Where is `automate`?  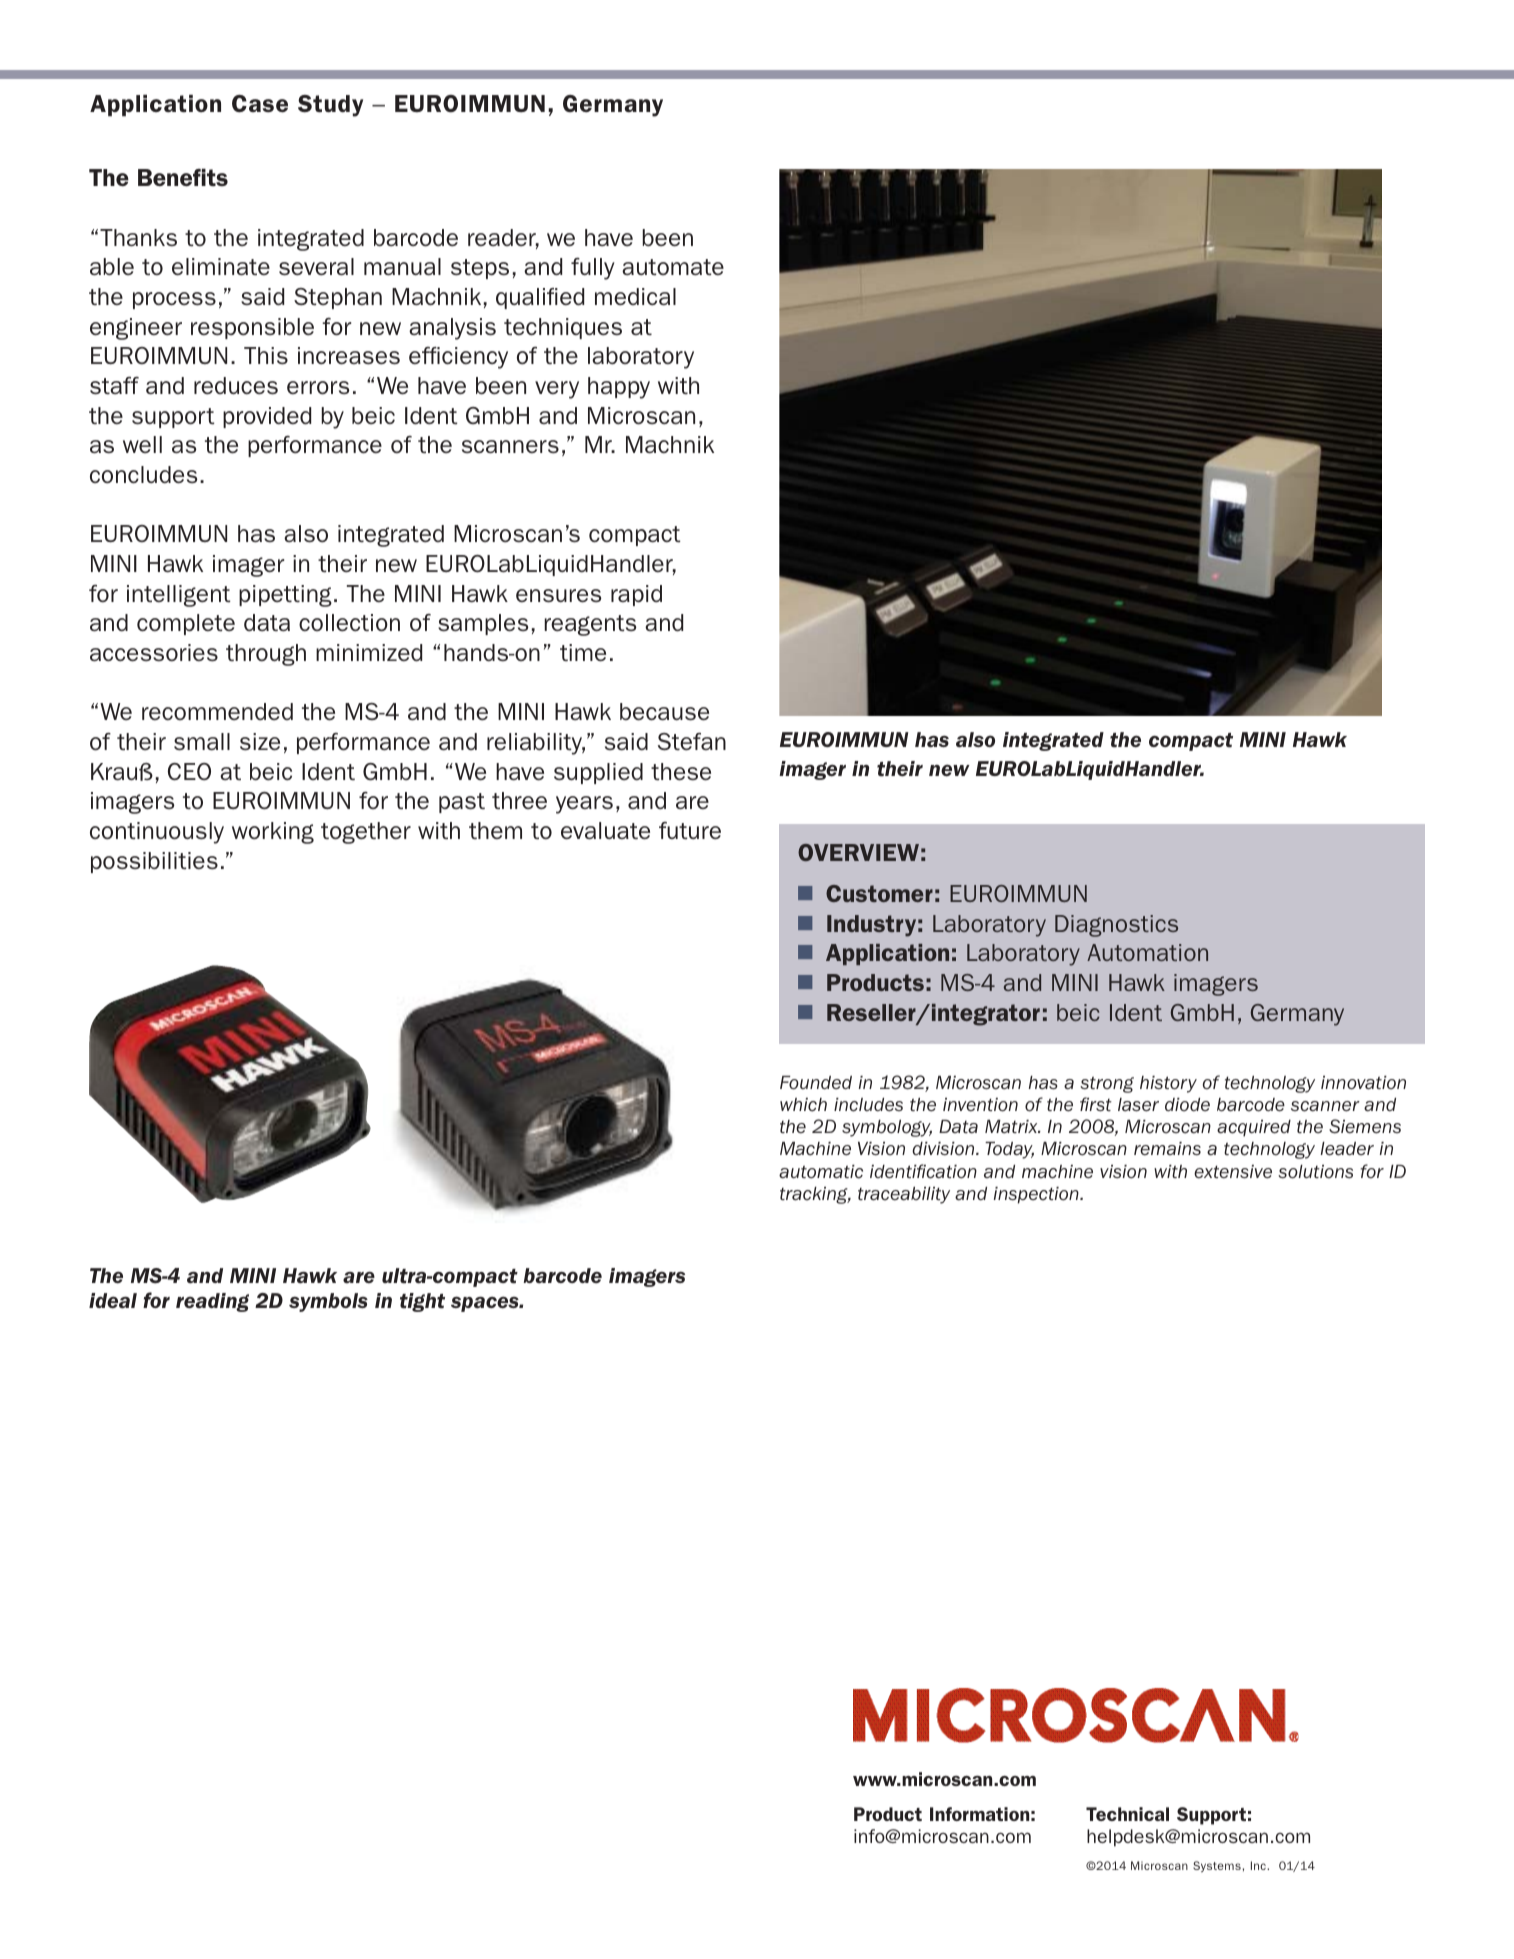
automate is located at coordinates (673, 267).
